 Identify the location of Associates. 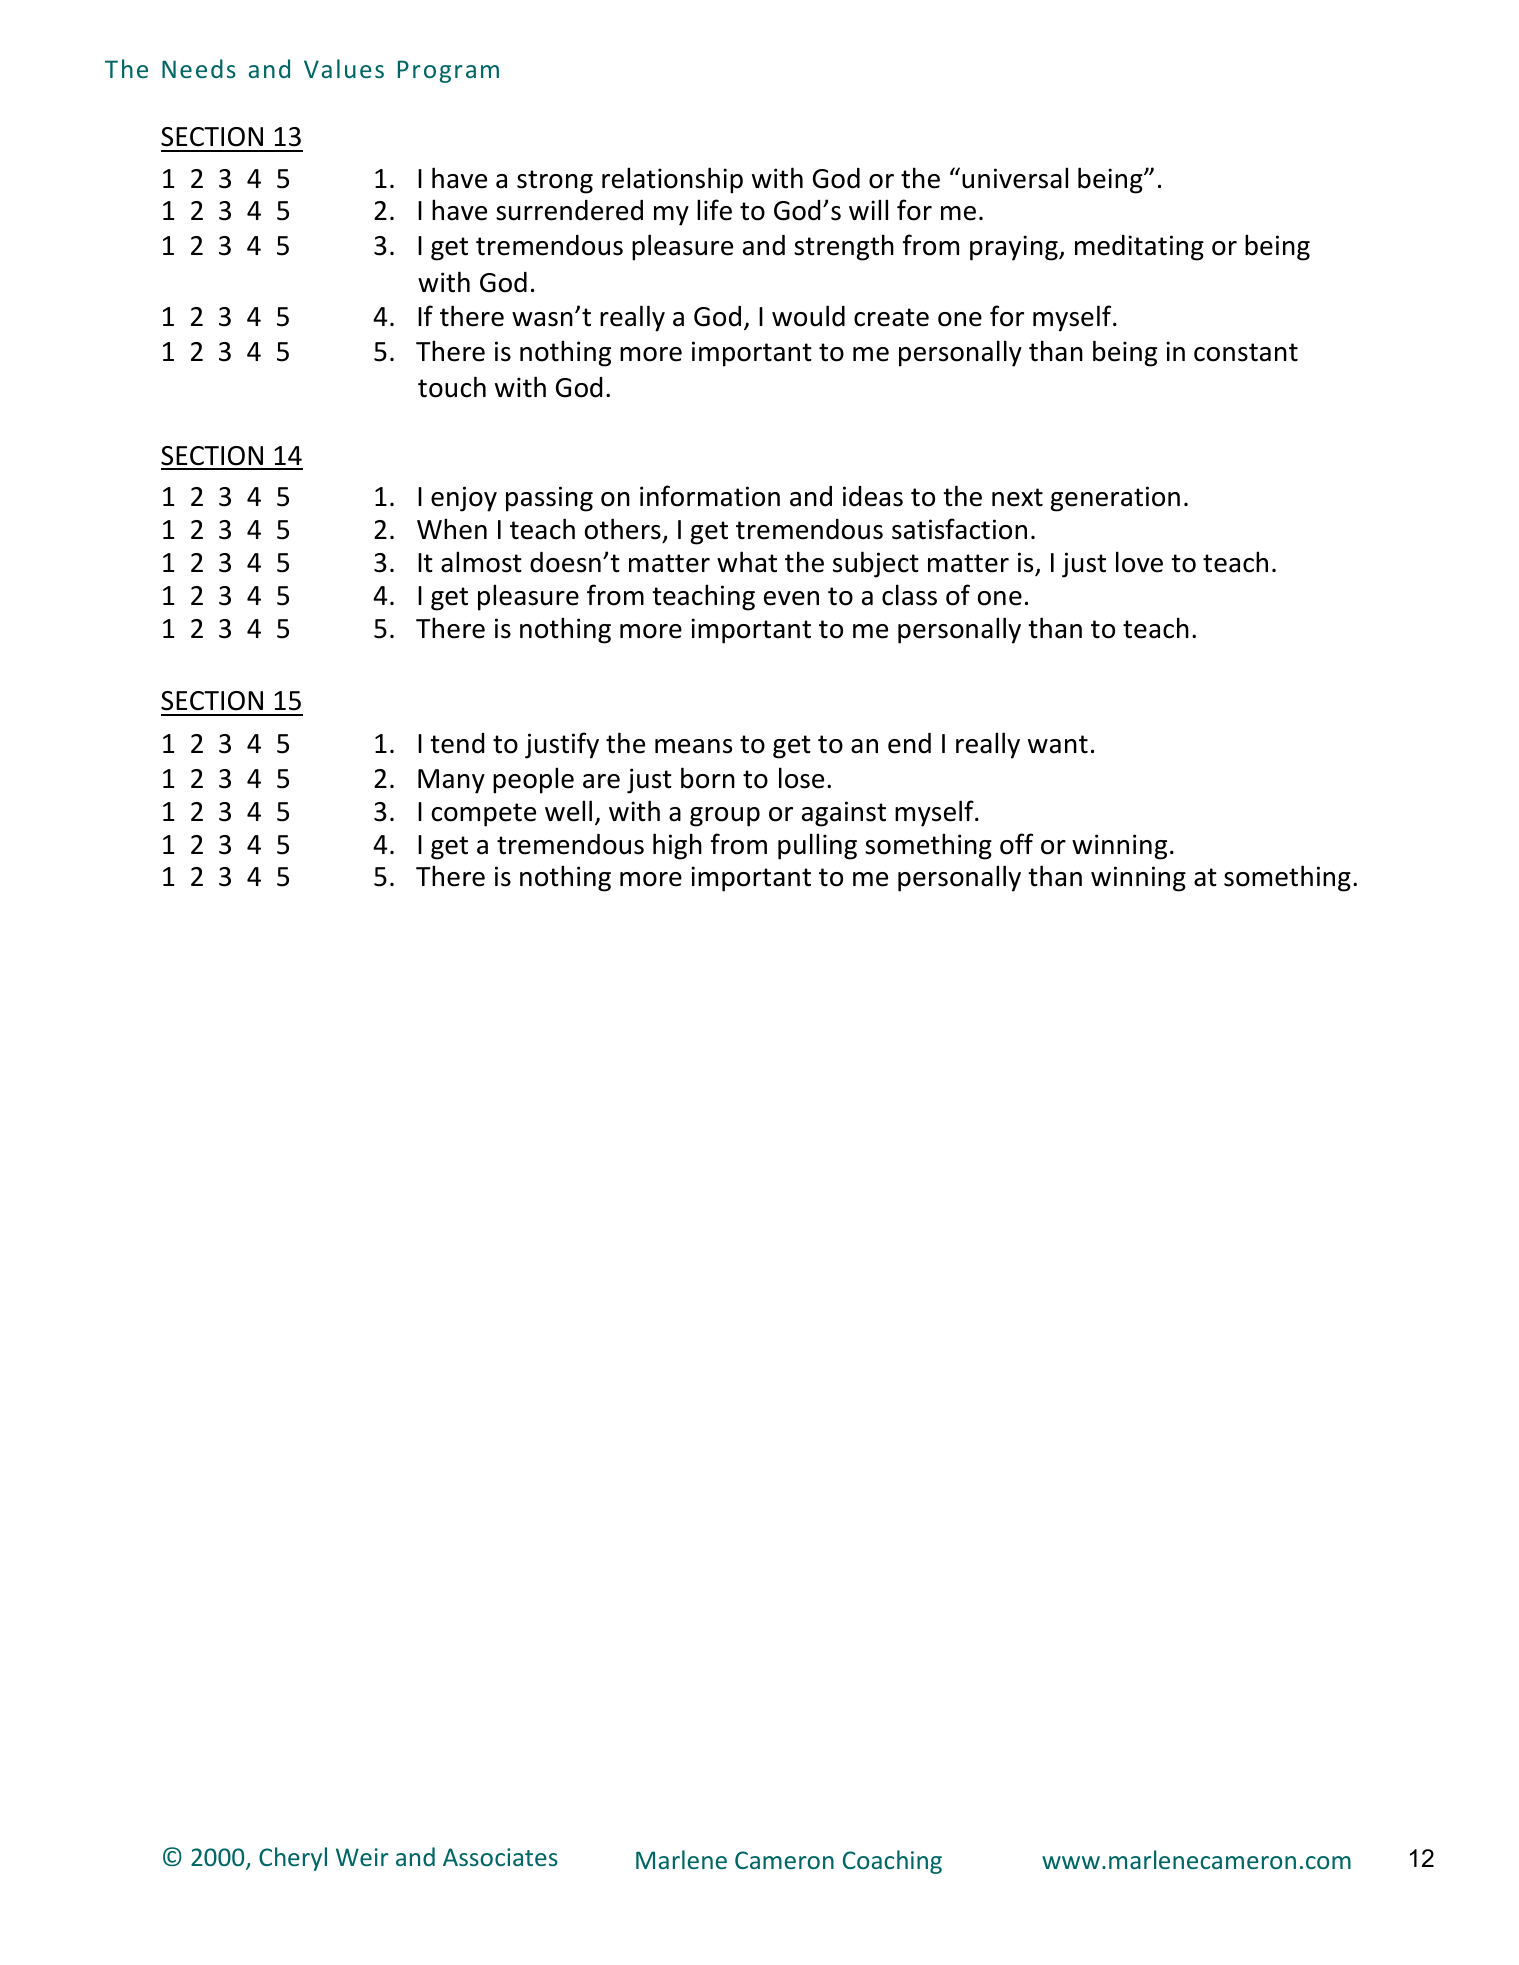
(500, 1857).
